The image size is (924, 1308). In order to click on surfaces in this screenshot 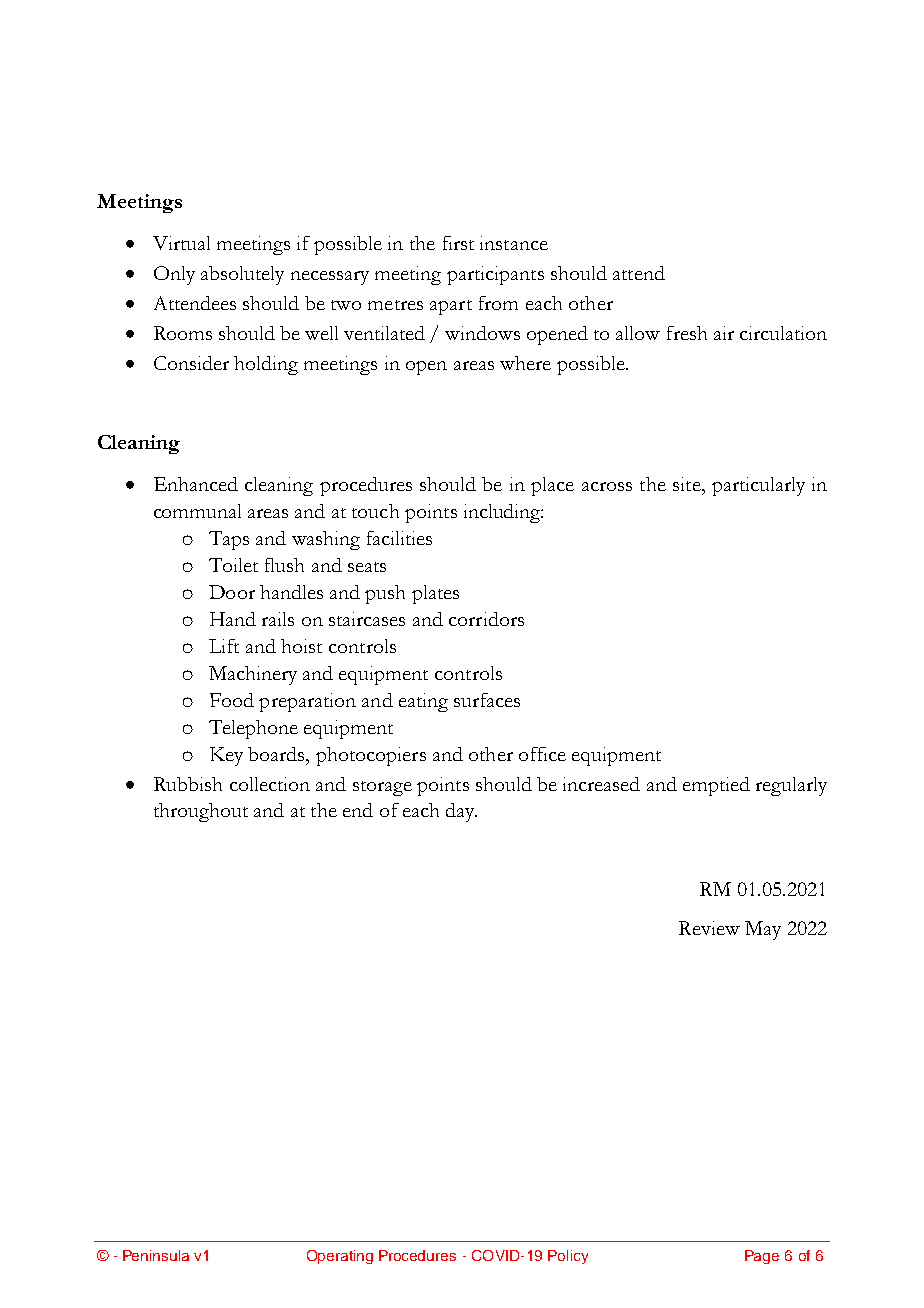, I will do `click(487, 700)`.
